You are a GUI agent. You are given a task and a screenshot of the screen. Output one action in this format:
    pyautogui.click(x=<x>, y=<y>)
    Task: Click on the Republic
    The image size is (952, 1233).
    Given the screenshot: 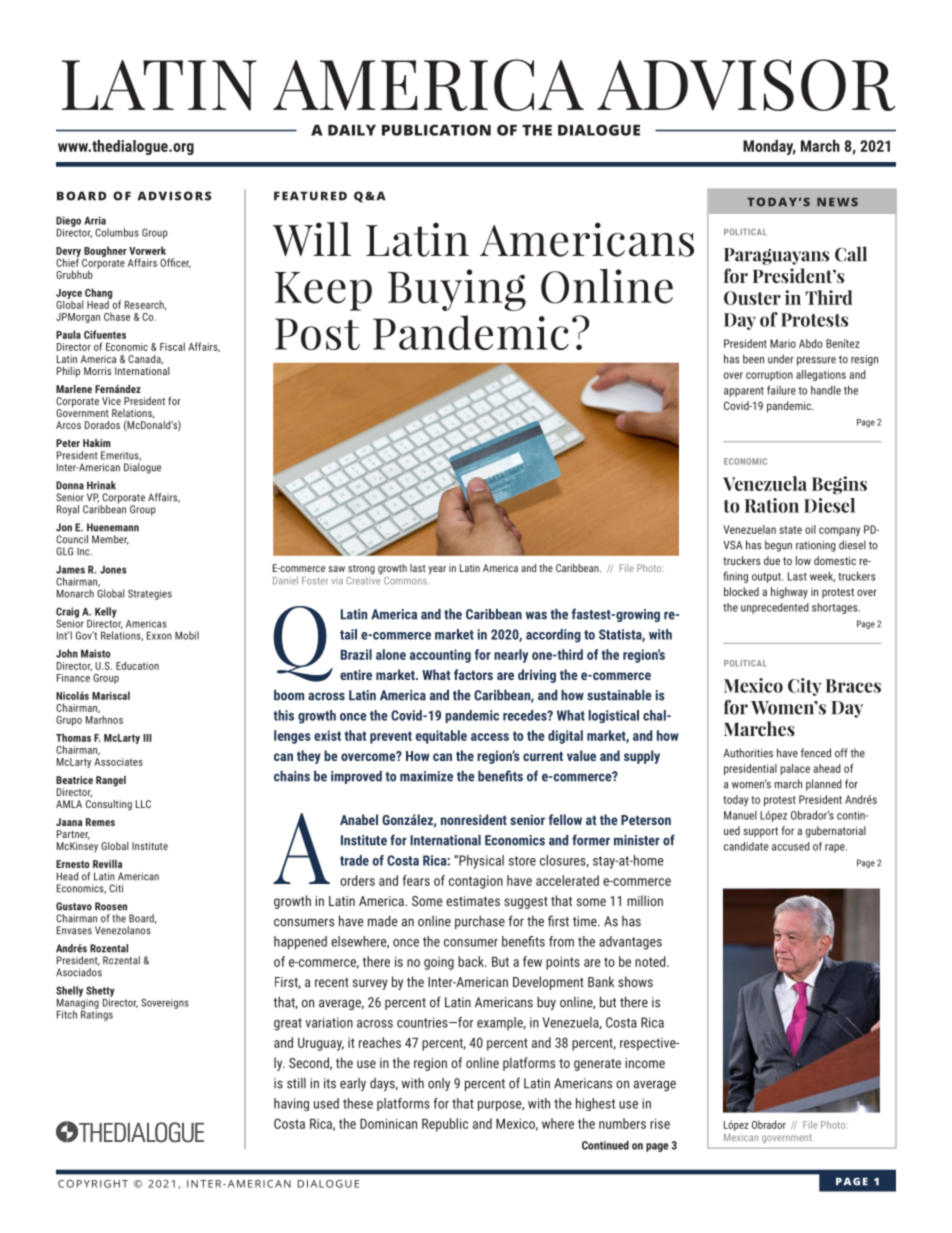 What is the action you would take?
    pyautogui.click(x=445, y=1125)
